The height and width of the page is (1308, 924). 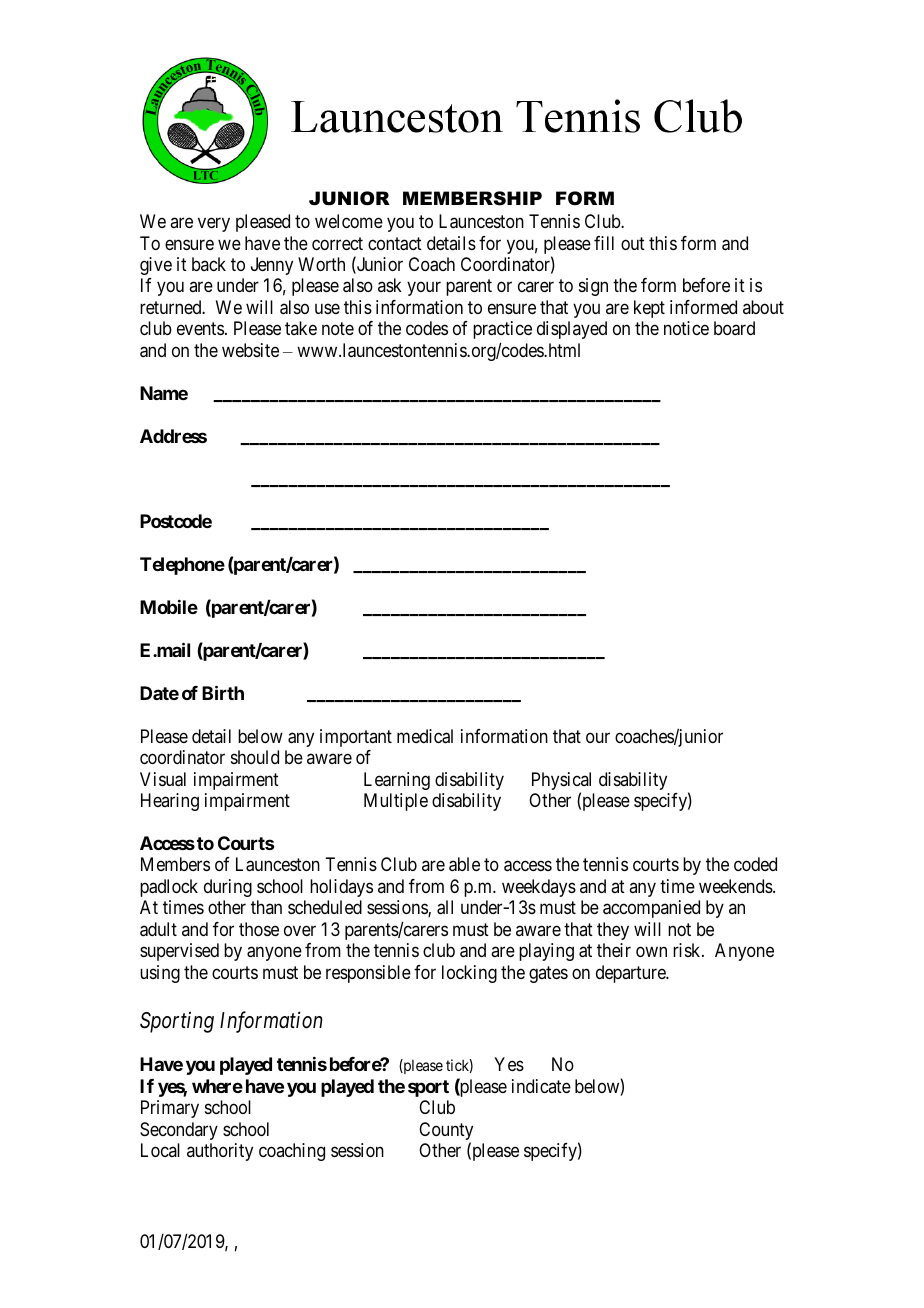 I want to click on Birth, so click(x=223, y=692).
